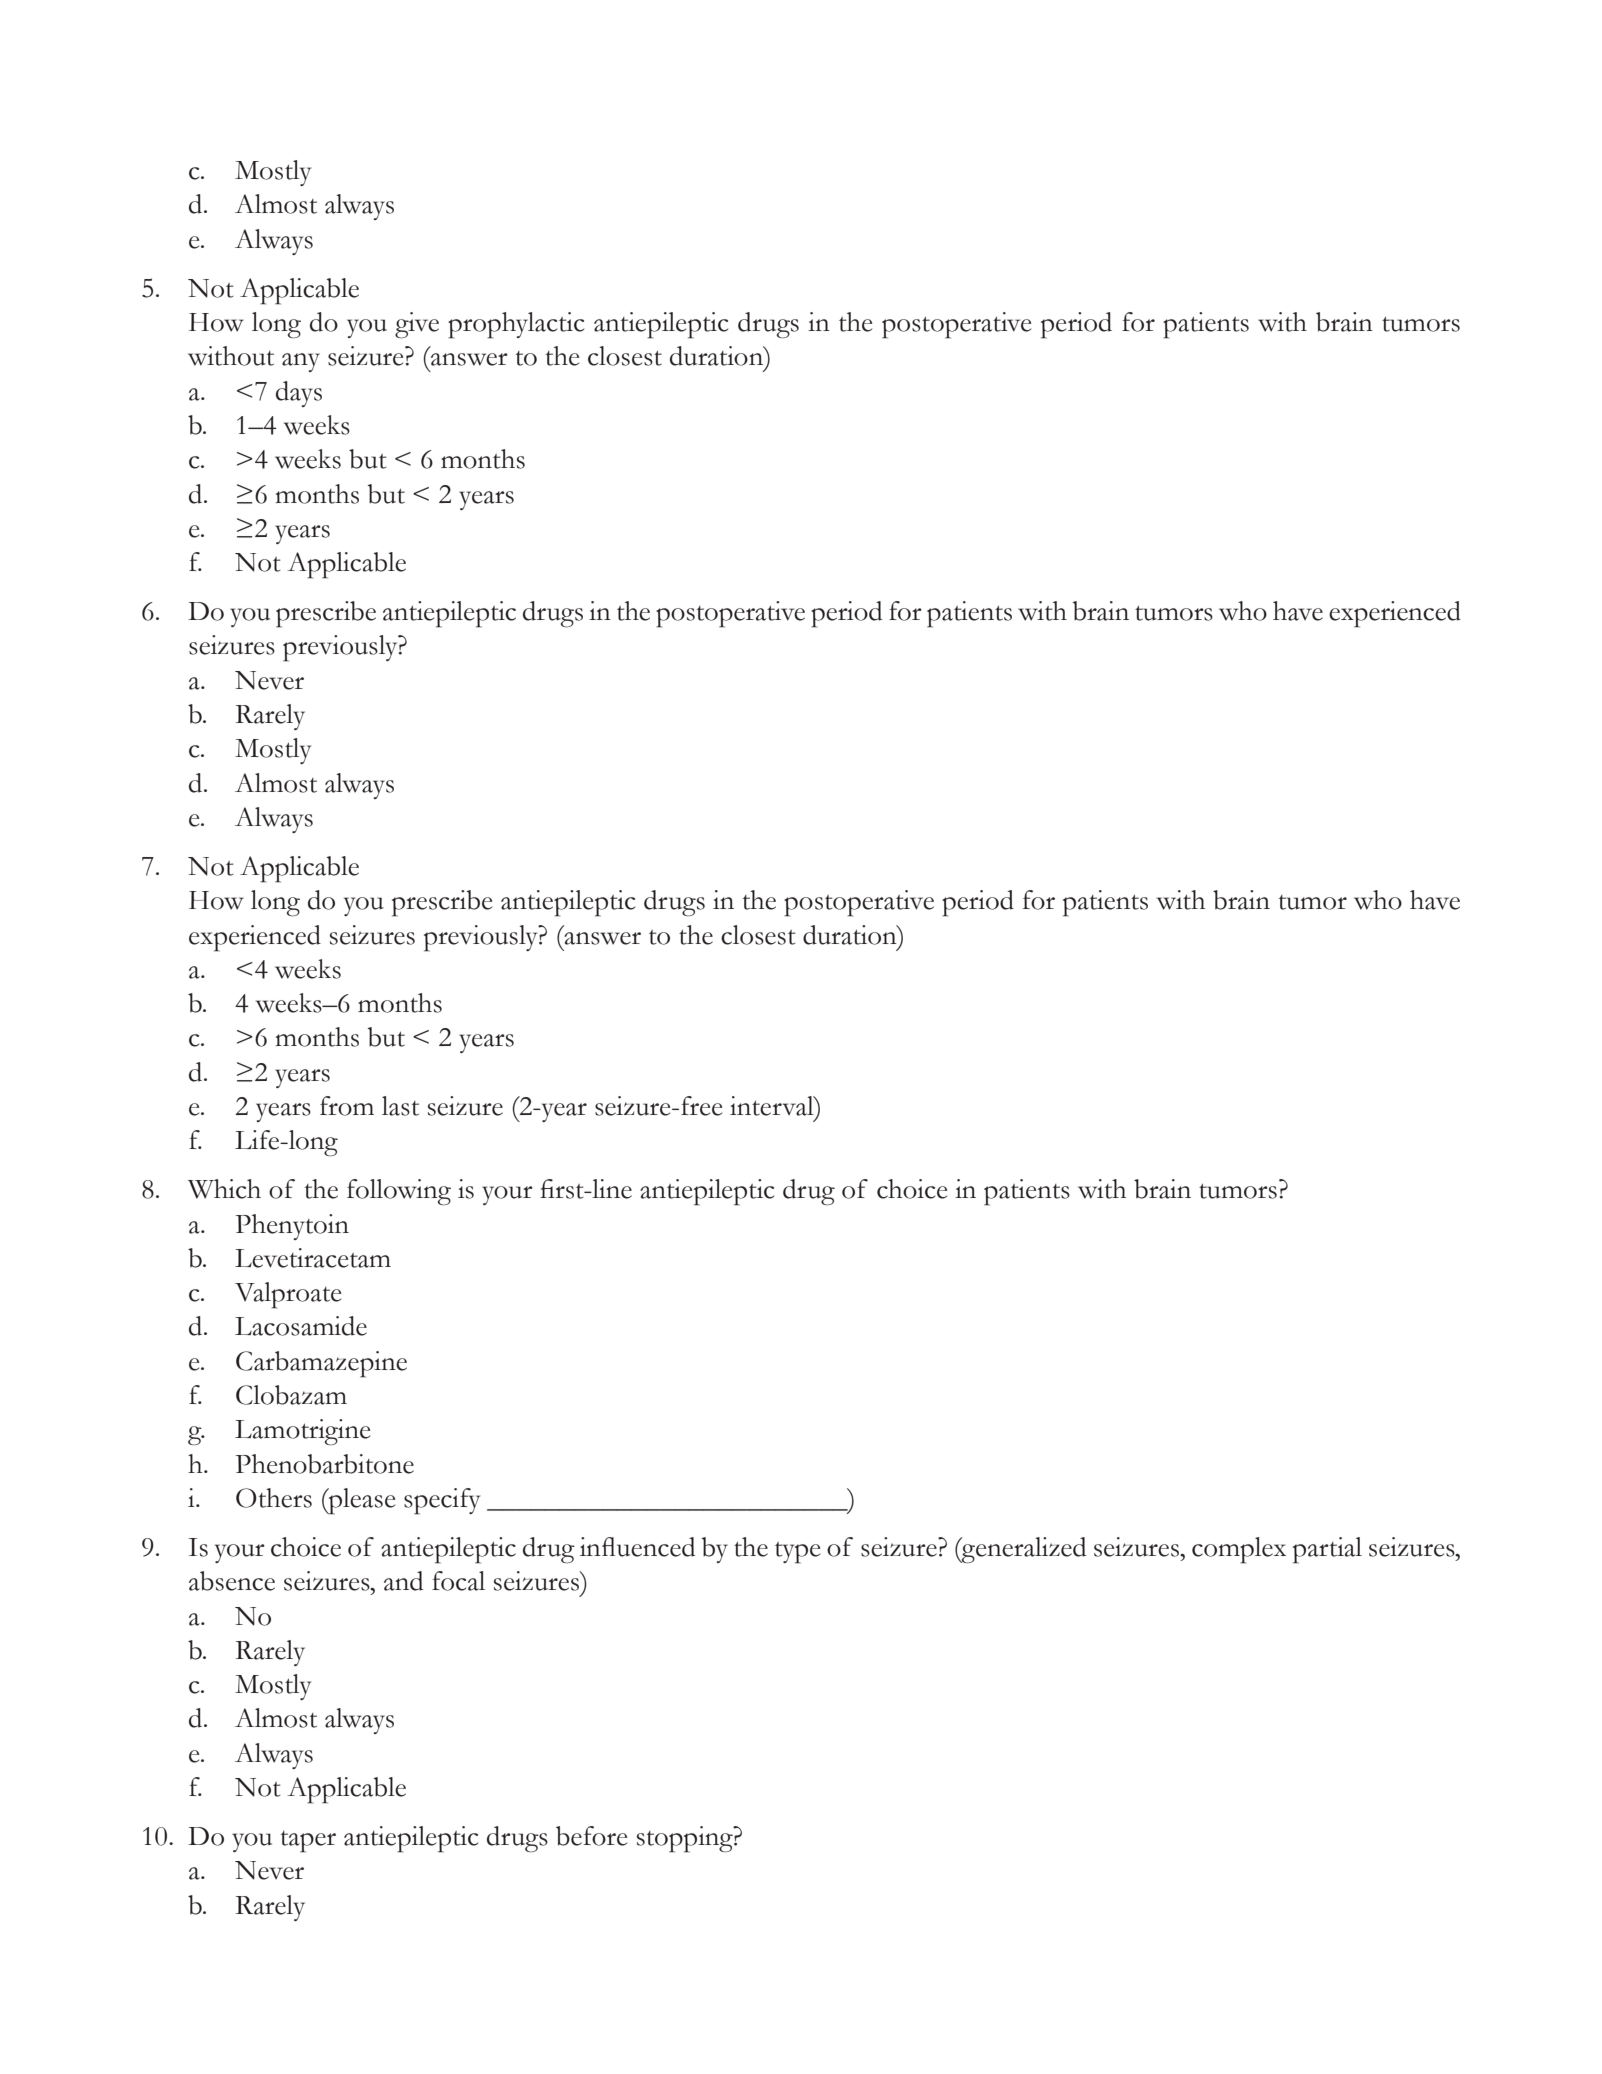  Describe the element at coordinates (458, 1581) in the screenshot. I see `focal` at that location.
